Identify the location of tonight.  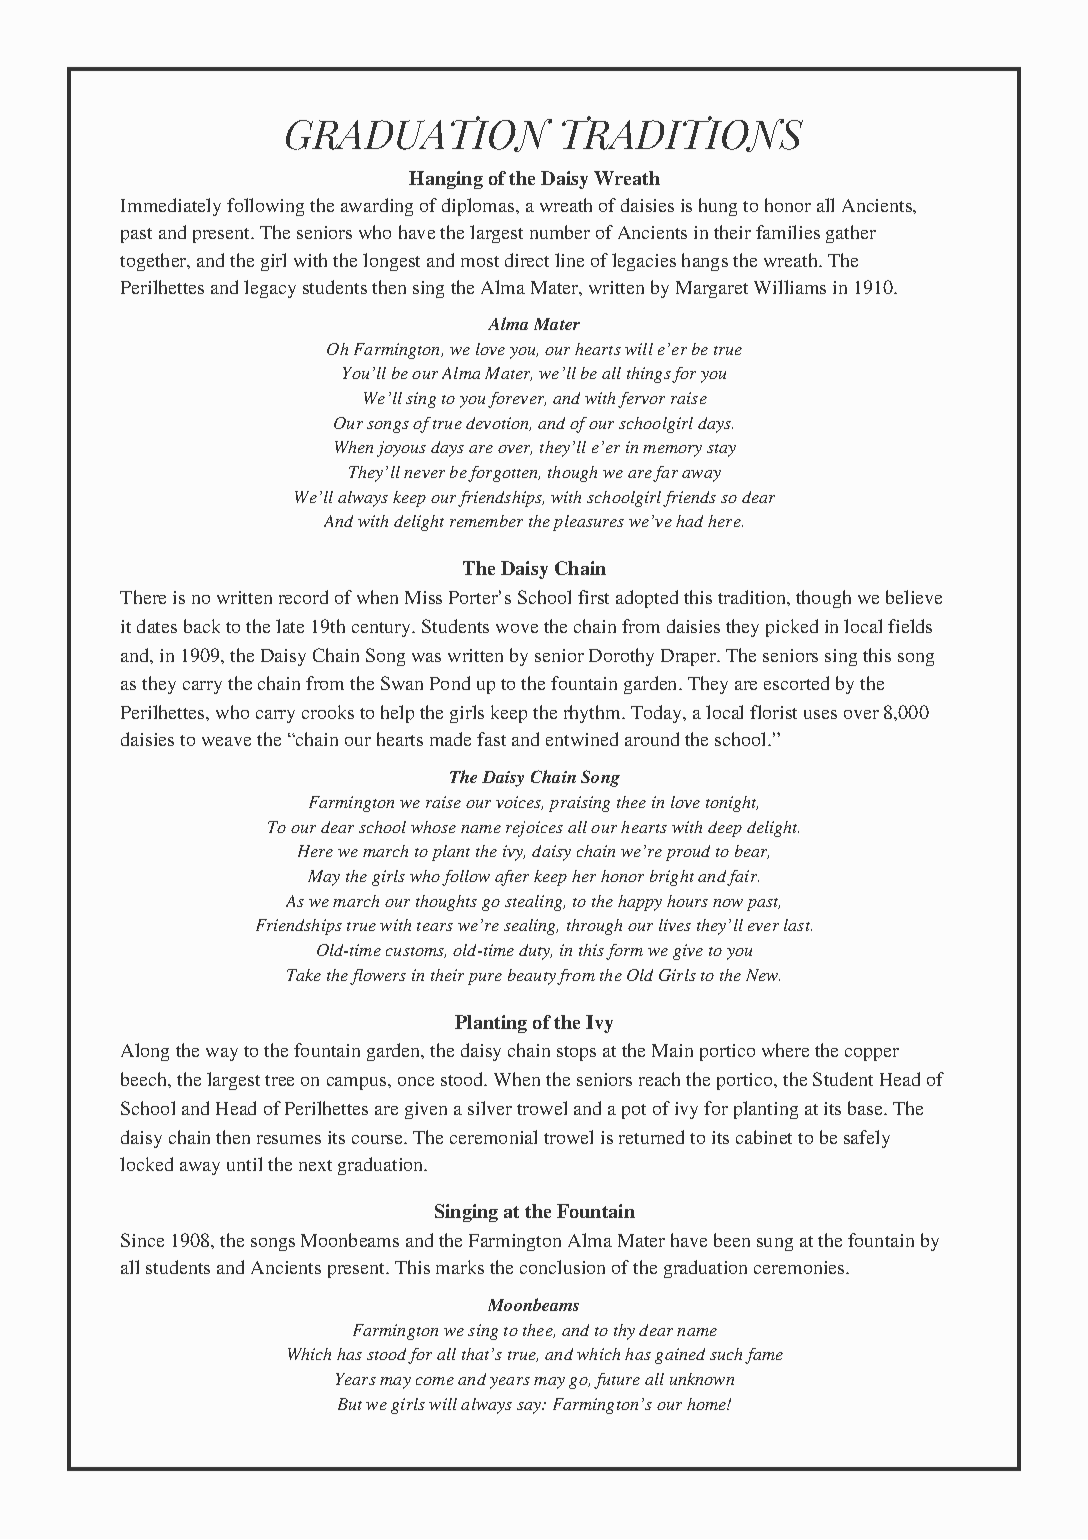
(732, 804).
